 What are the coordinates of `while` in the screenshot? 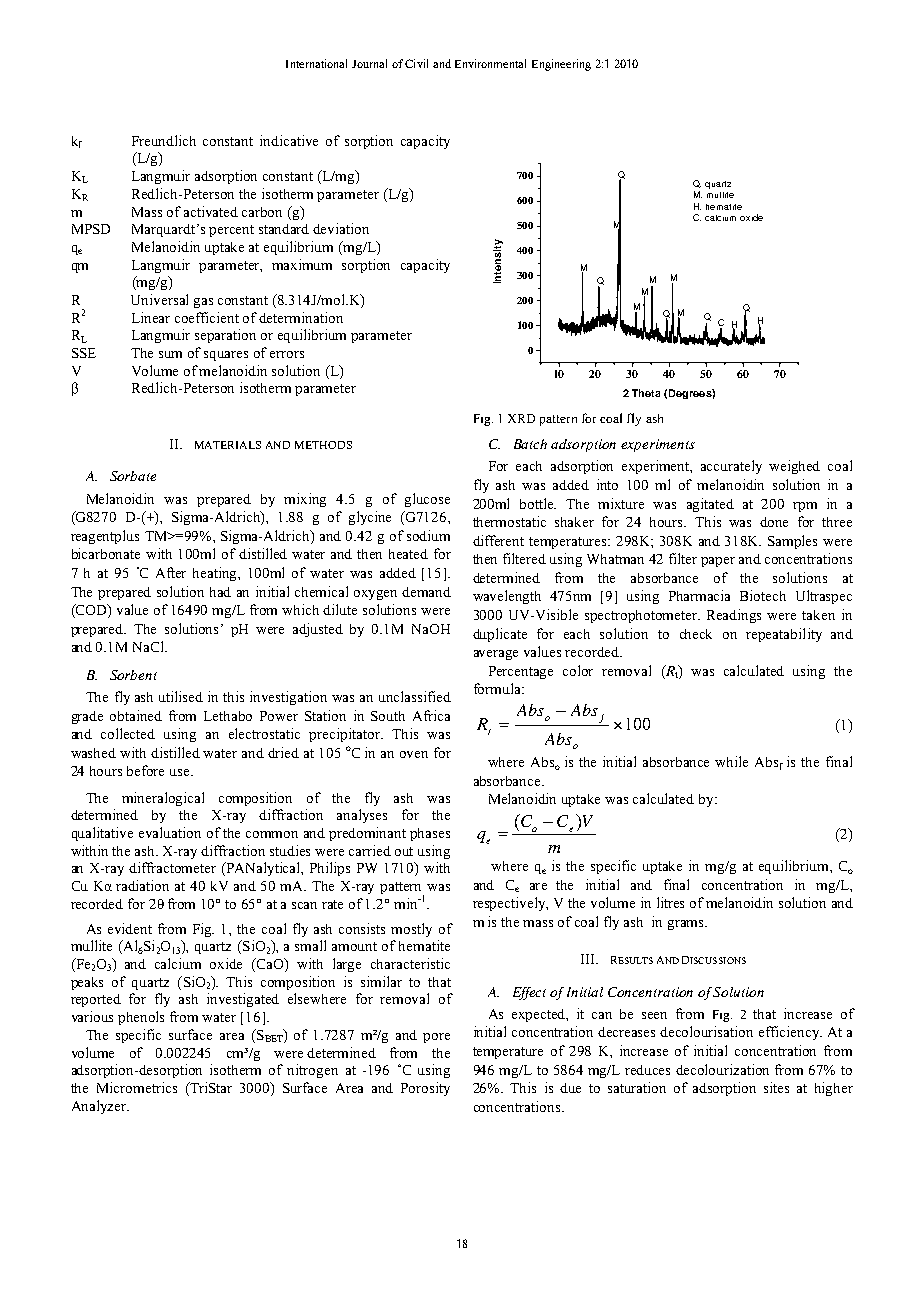 It's located at (731, 761).
